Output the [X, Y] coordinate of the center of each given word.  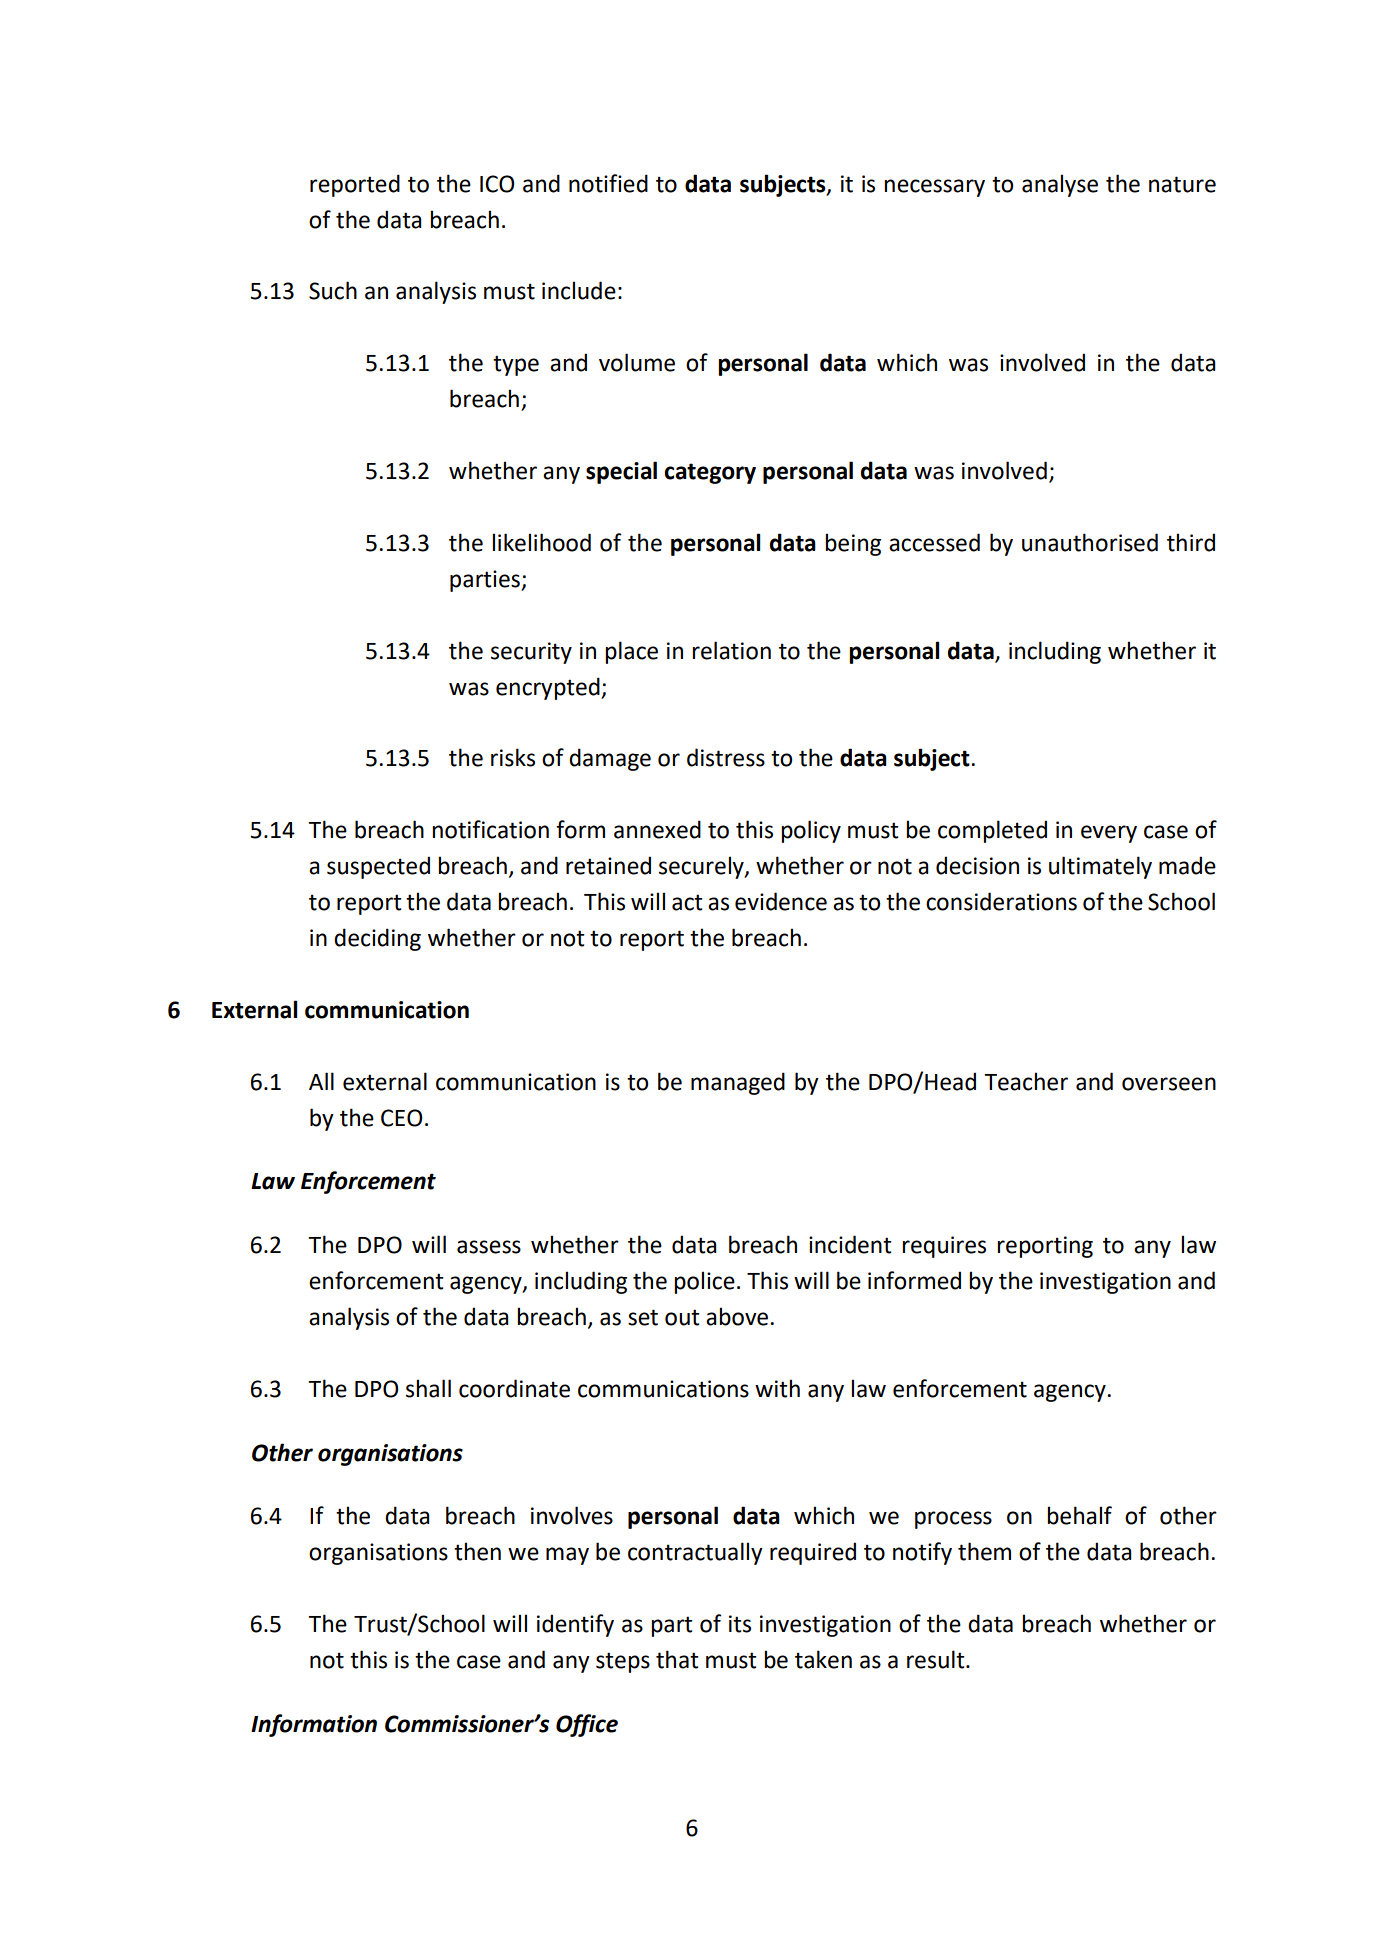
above [738, 1316]
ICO [497, 184]
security [531, 653]
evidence [781, 901]
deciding [377, 939]
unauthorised [1090, 542]
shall [428, 1388]
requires [944, 1247]
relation [731, 650]
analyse [1060, 185]
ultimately [1100, 867]
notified [608, 183]
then [477, 1551]
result [937, 1659]
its [740, 1624]
